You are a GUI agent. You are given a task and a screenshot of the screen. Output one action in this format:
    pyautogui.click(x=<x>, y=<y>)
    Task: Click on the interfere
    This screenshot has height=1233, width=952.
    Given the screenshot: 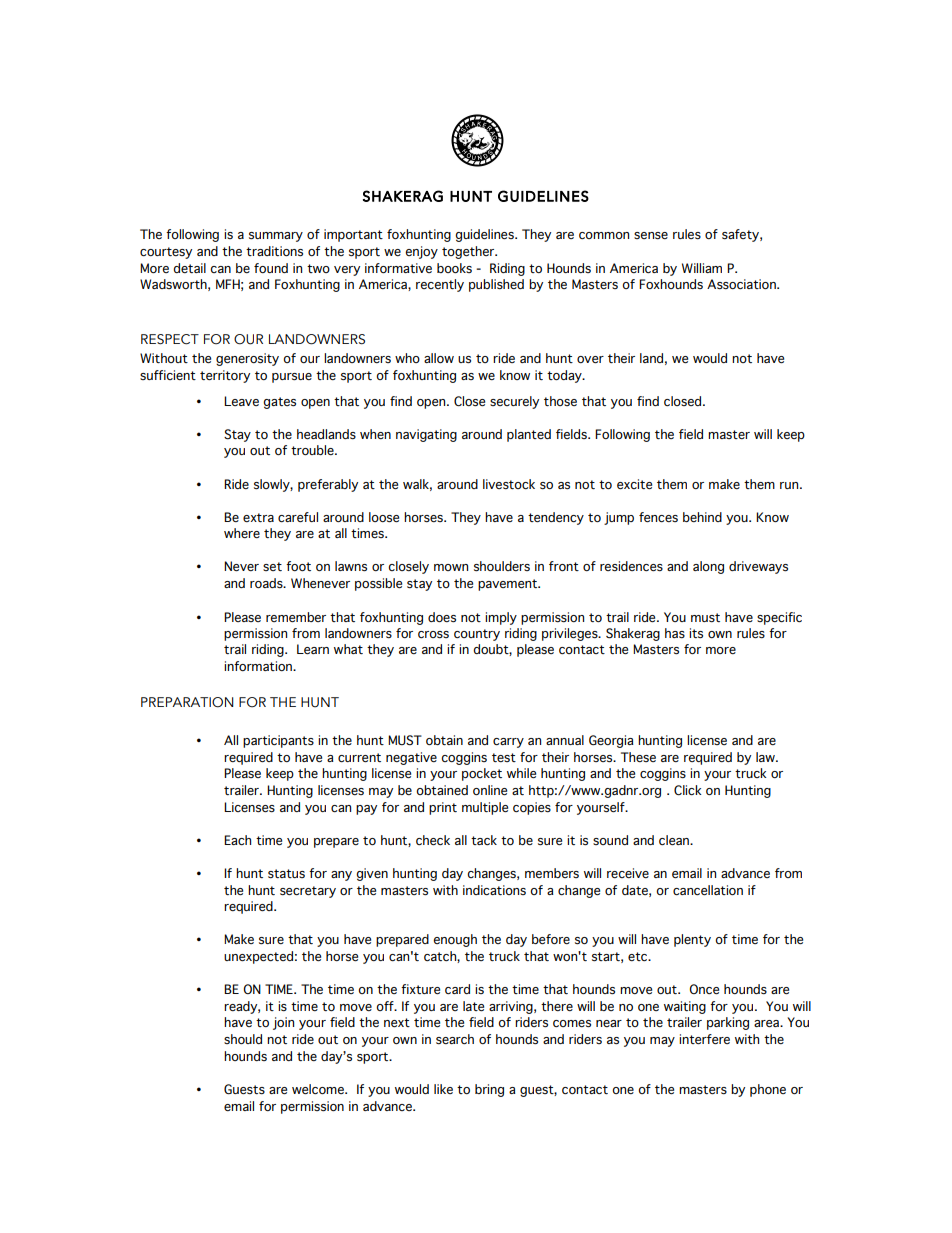 What is the action you would take?
    pyautogui.click(x=704, y=1039)
